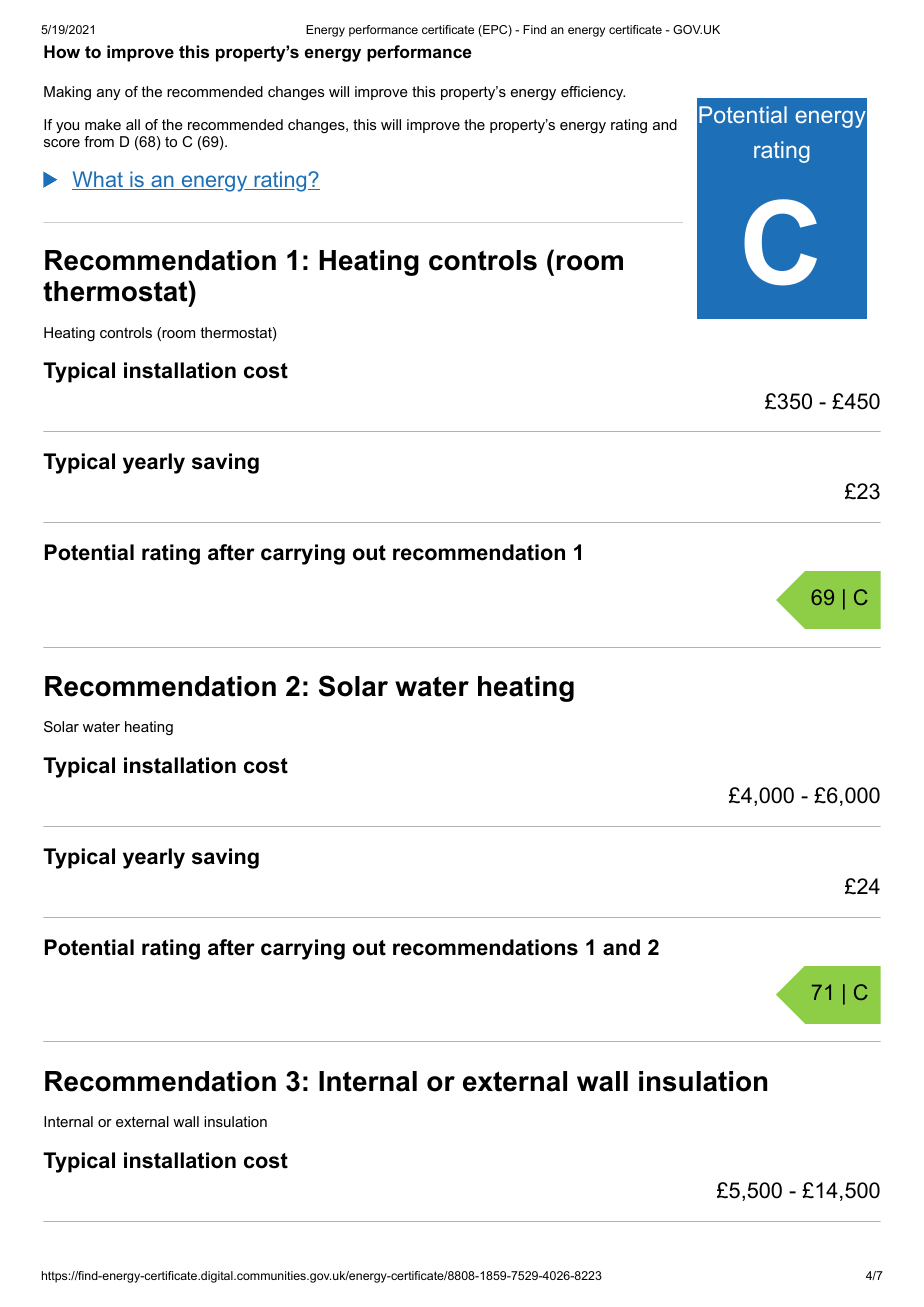 This page has width=924, height=1307. Describe the element at coordinates (67, 93) in the page. I see `Making` at that location.
